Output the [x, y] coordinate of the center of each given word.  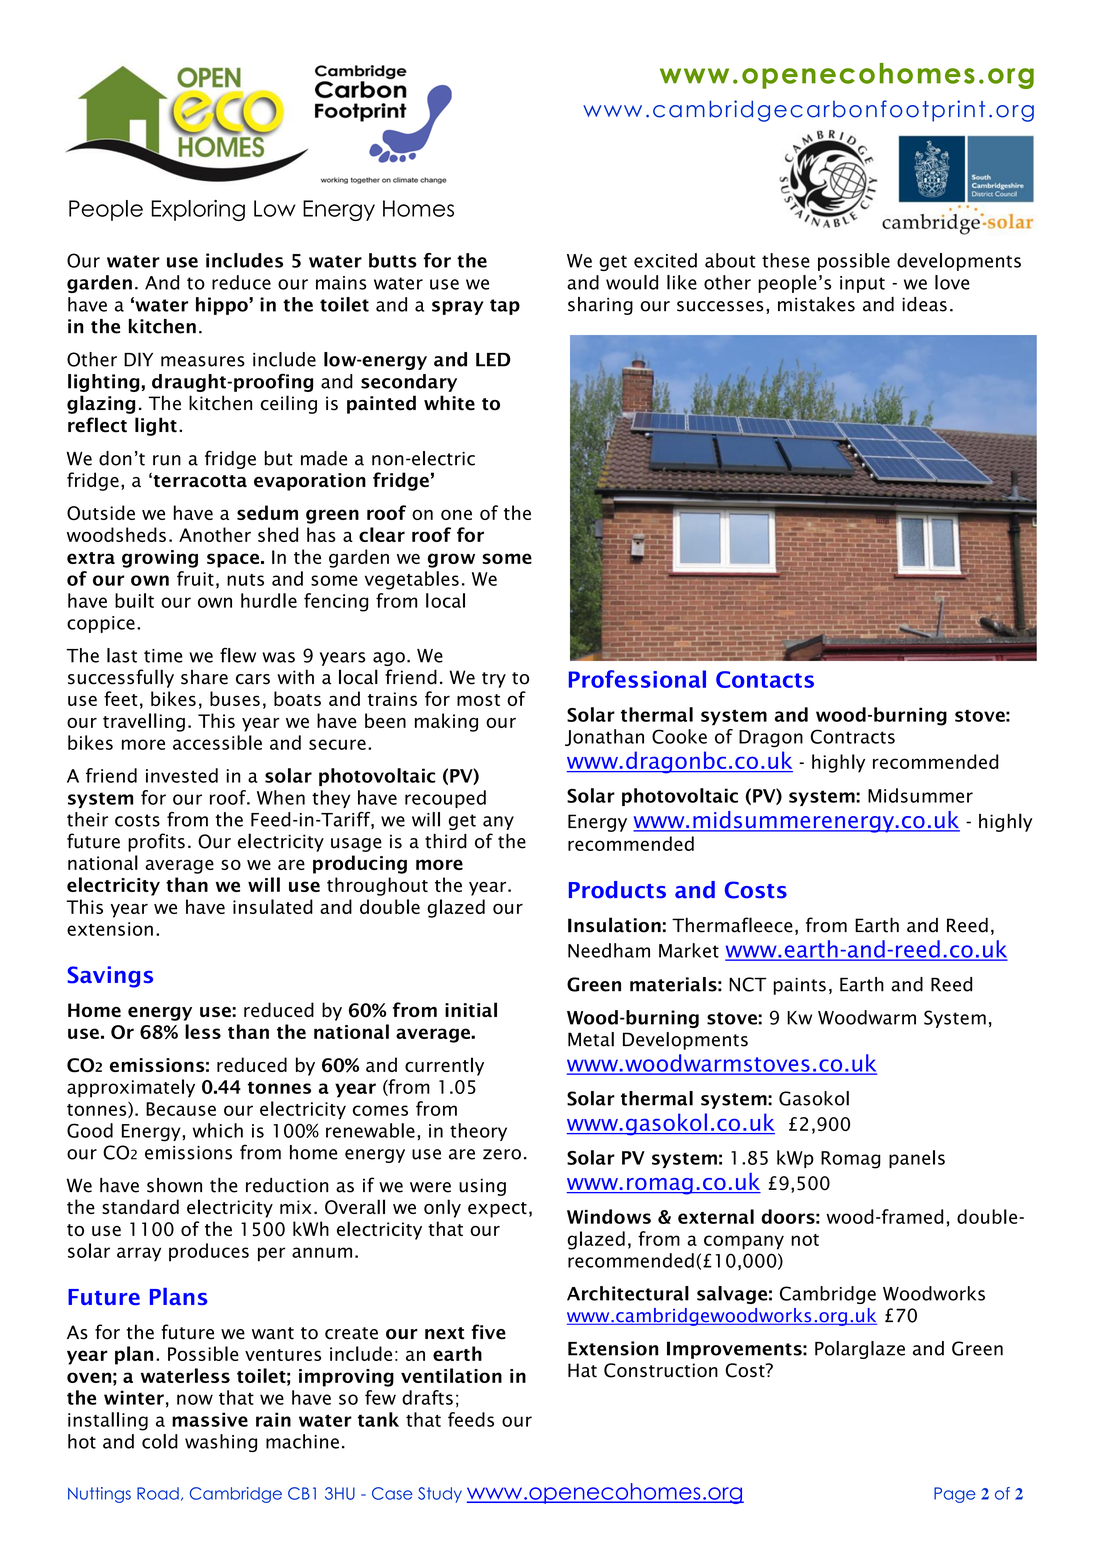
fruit [195, 578]
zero [502, 1154]
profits [156, 842]
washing [221, 1443]
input [862, 284]
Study [440, 1495]
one [456, 515]
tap [505, 307]
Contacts [765, 679]
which [218, 1130]
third [446, 841]
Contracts [853, 736]
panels [917, 1159]
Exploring [198, 210]
